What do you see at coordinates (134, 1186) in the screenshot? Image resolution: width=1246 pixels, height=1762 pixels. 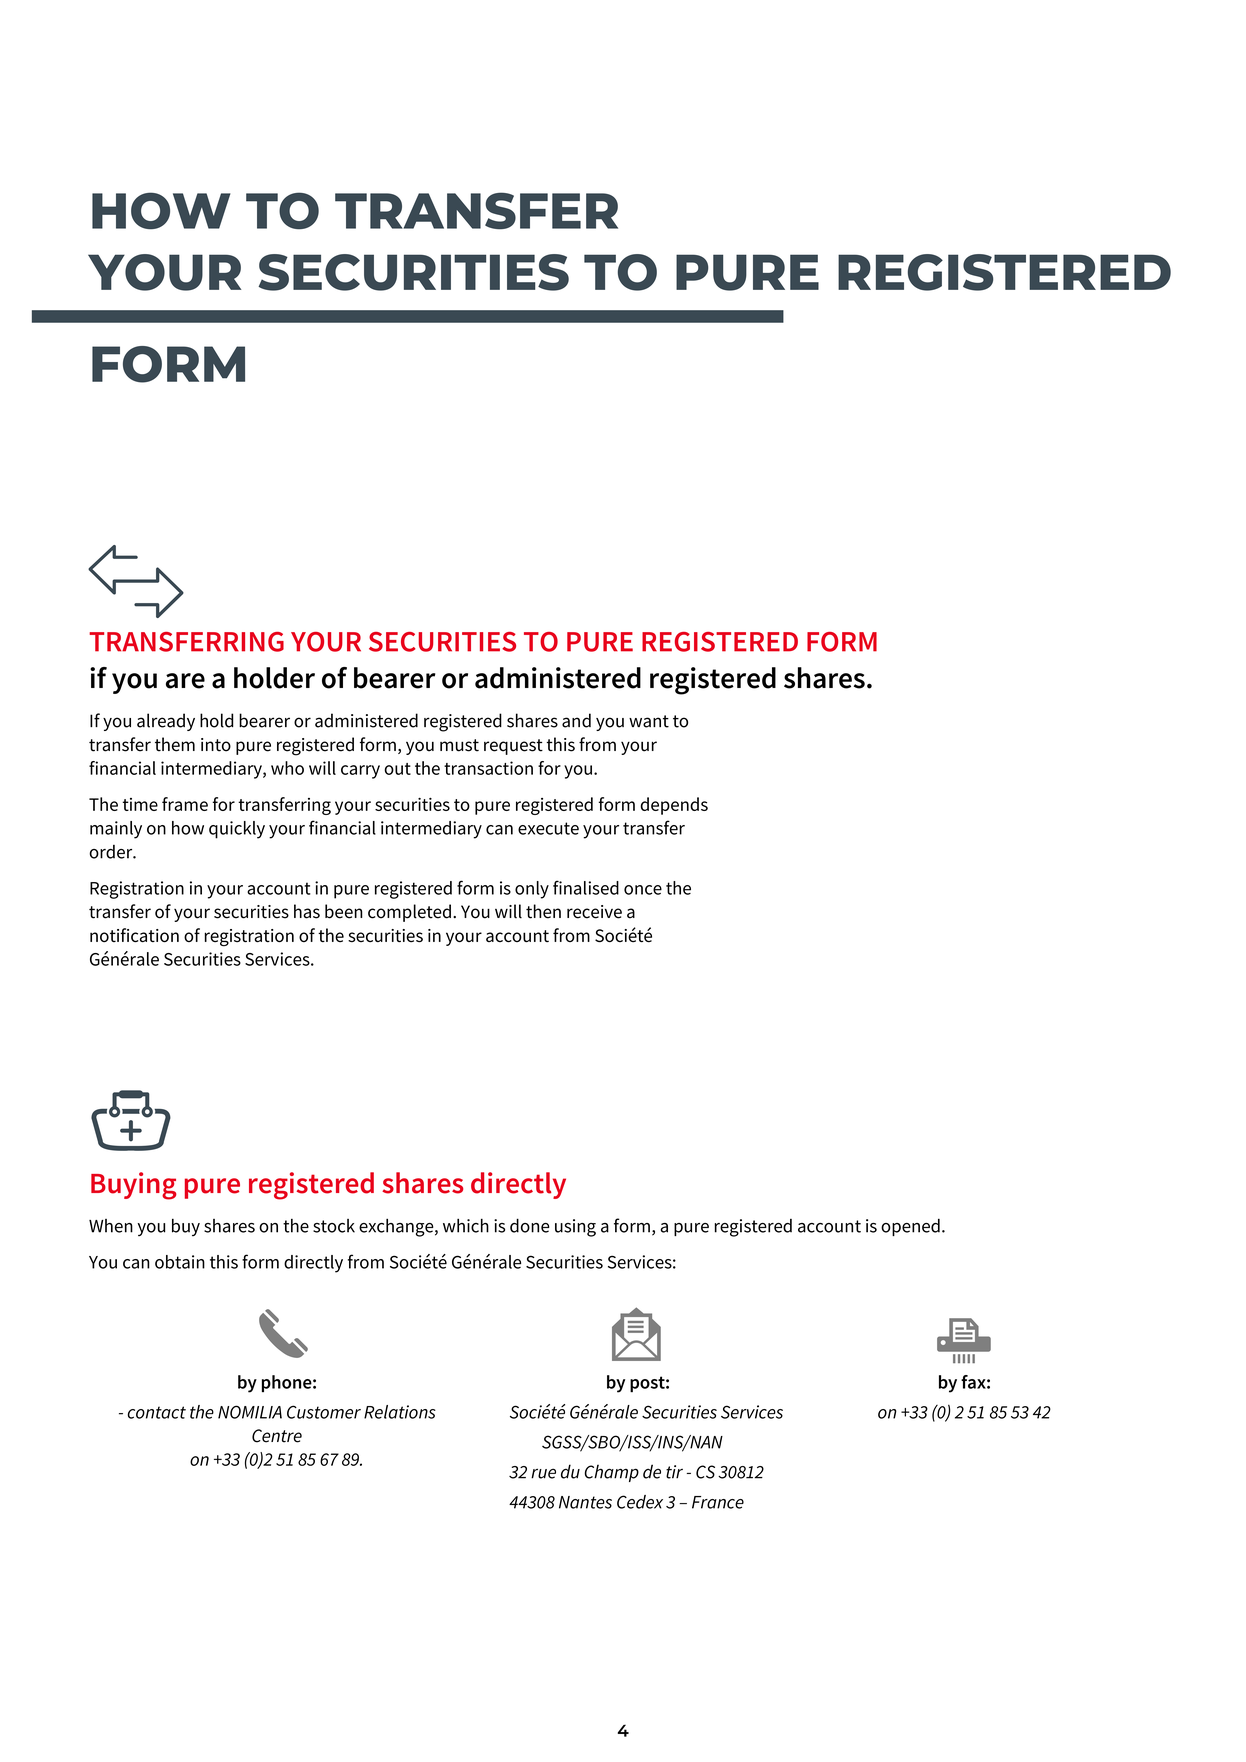 I see `Buying` at bounding box center [134, 1186].
